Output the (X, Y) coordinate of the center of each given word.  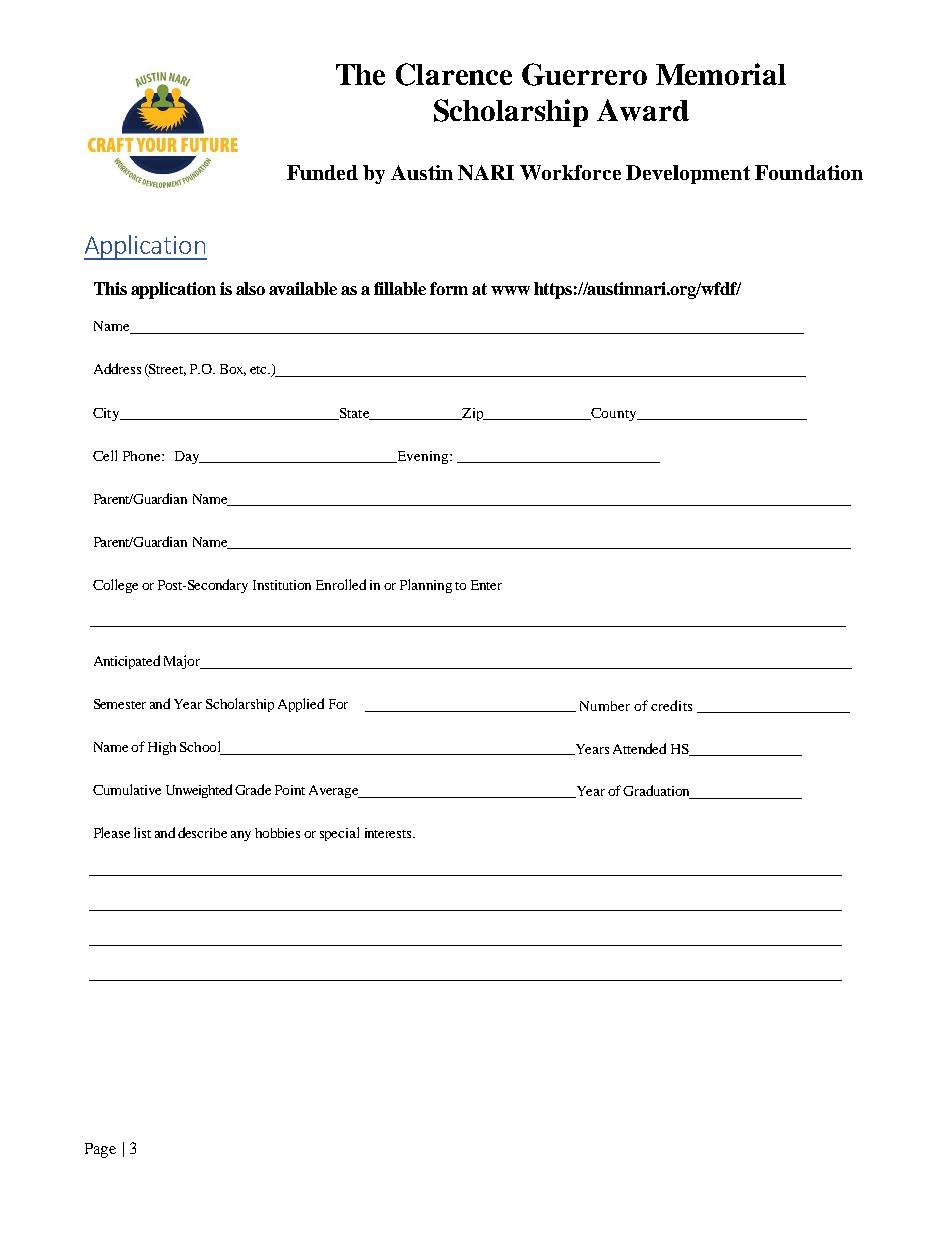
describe (202, 832)
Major (183, 662)
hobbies (277, 833)
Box (233, 370)
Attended (639, 748)
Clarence (454, 74)
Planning (426, 586)
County (614, 414)
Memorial (721, 74)
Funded (322, 172)
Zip (473, 414)
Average (335, 791)
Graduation (657, 792)
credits (671, 705)
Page (100, 1150)
